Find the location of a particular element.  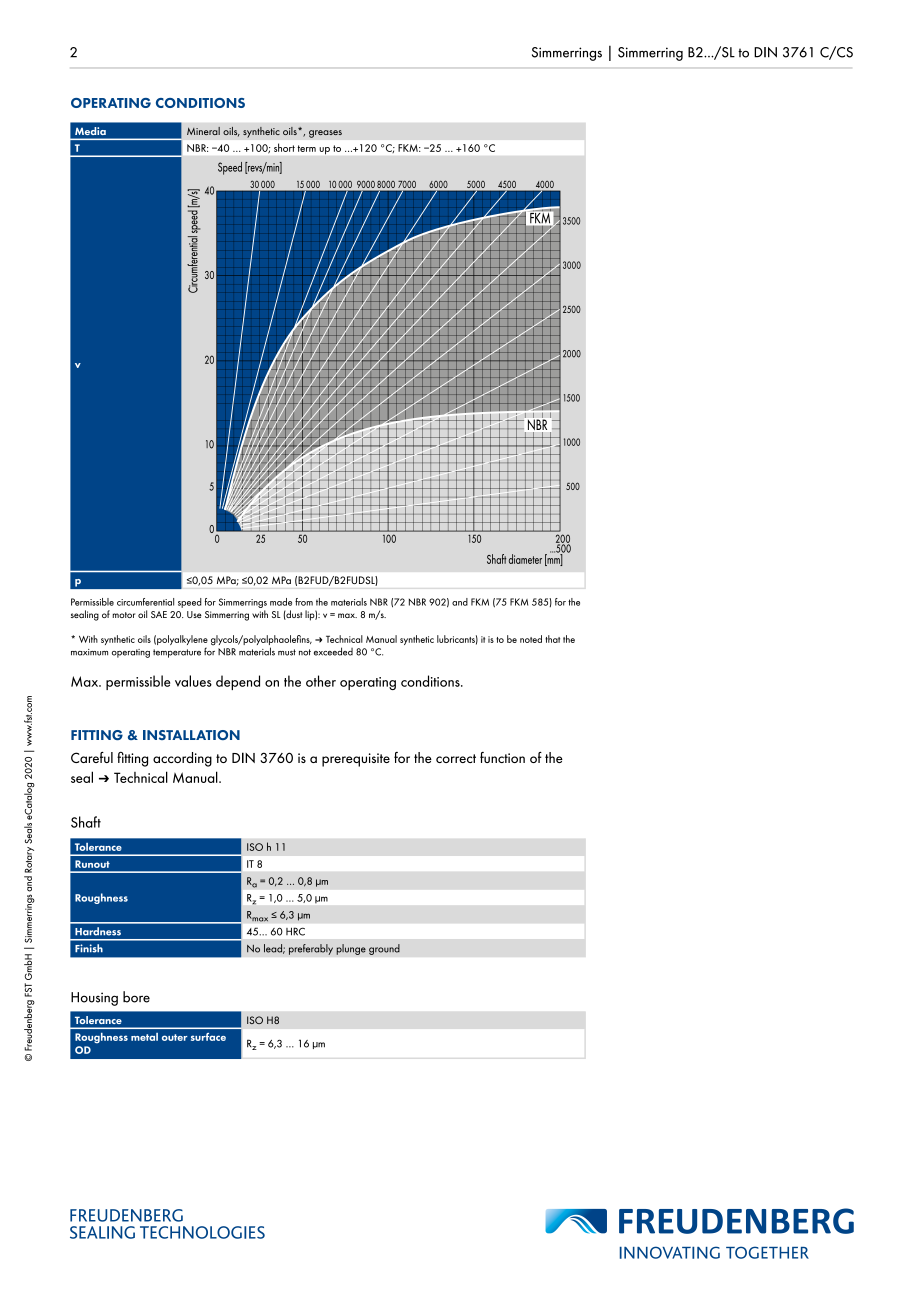

other is located at coordinates (321, 681).
